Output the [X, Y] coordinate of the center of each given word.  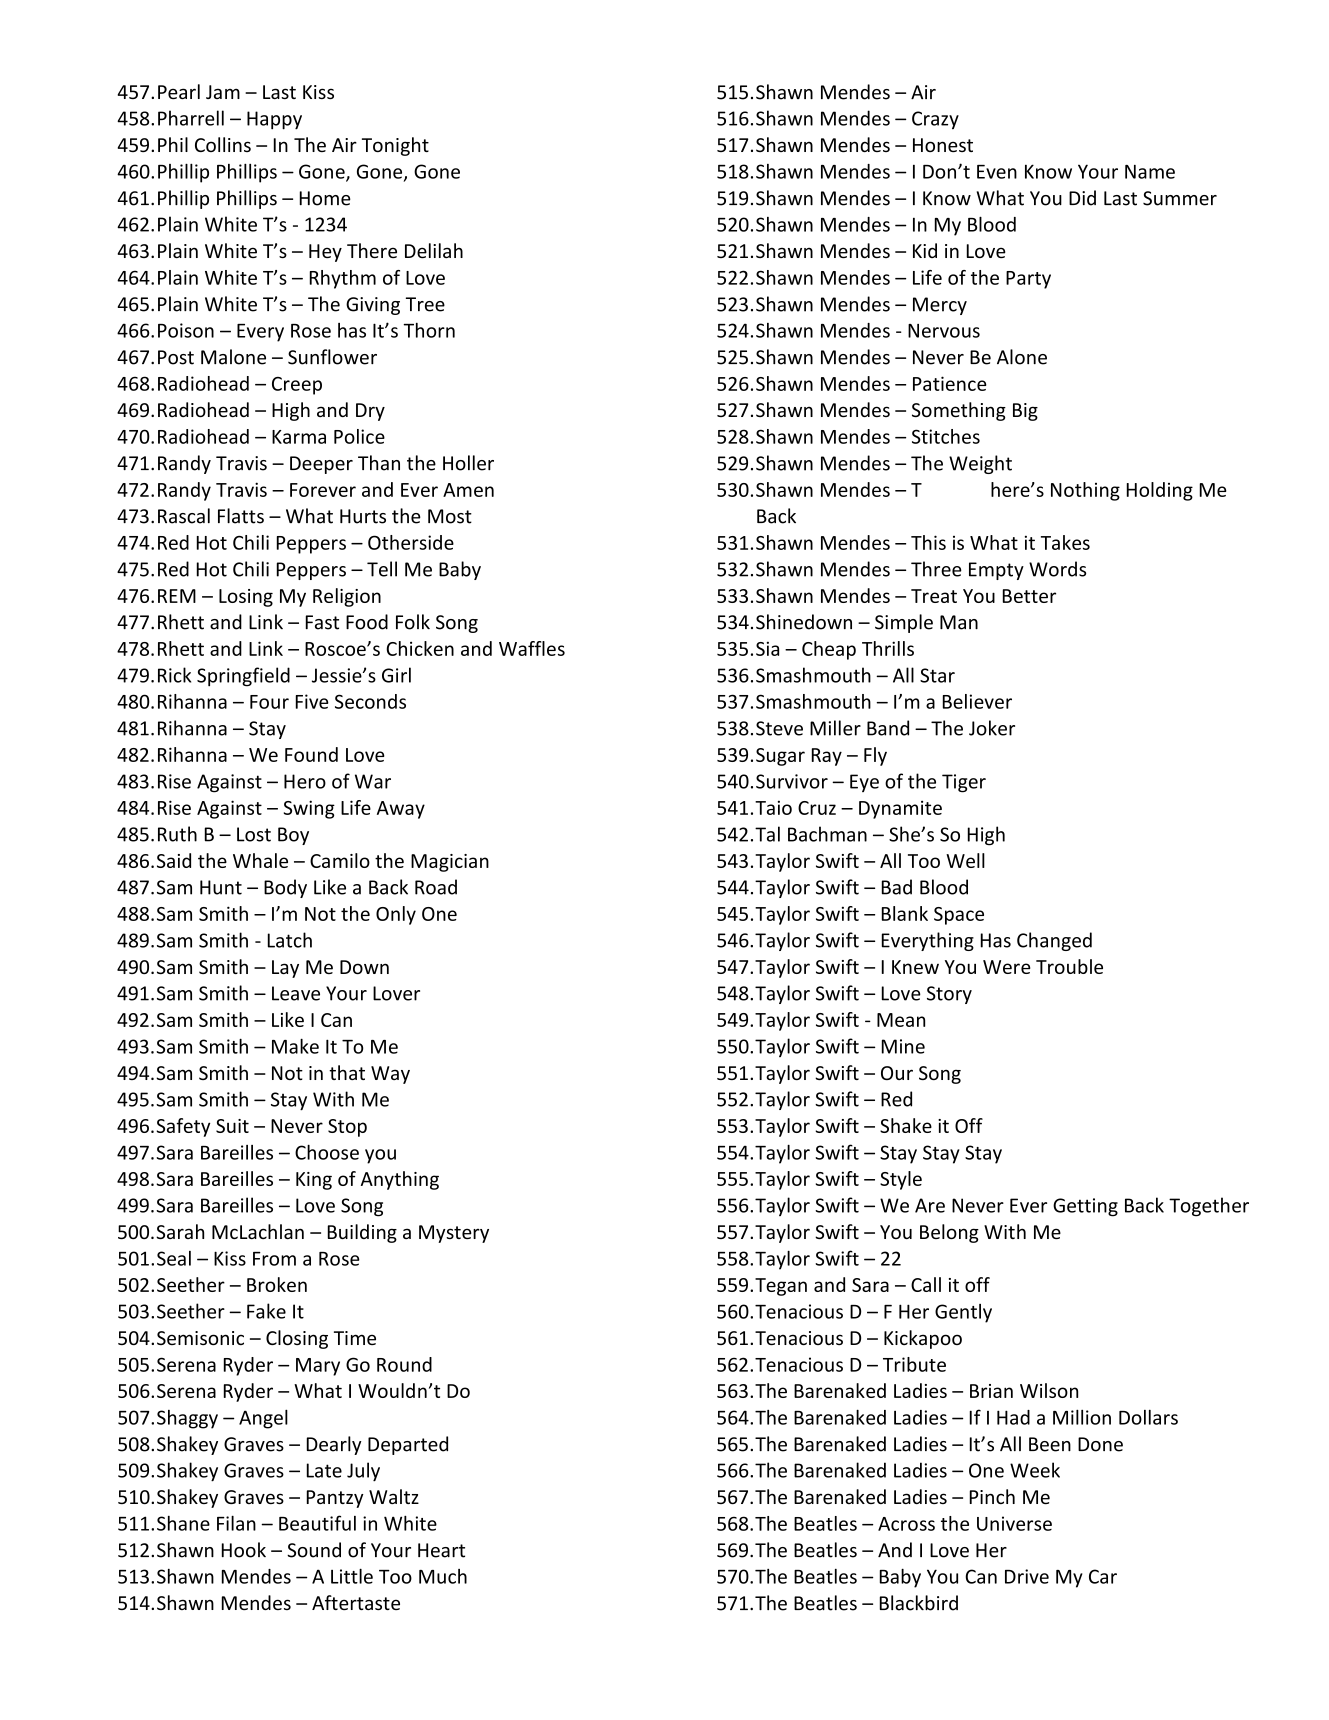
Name [1150, 172]
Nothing [1085, 491]
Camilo [340, 860]
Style [901, 1180]
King [314, 1181]
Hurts [363, 516]
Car [1103, 1576]
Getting [1085, 1207]
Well [965, 860]
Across [906, 1524]
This [928, 542]
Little [352, 1576]
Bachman [827, 834]
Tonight [395, 146]
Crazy [935, 120]
